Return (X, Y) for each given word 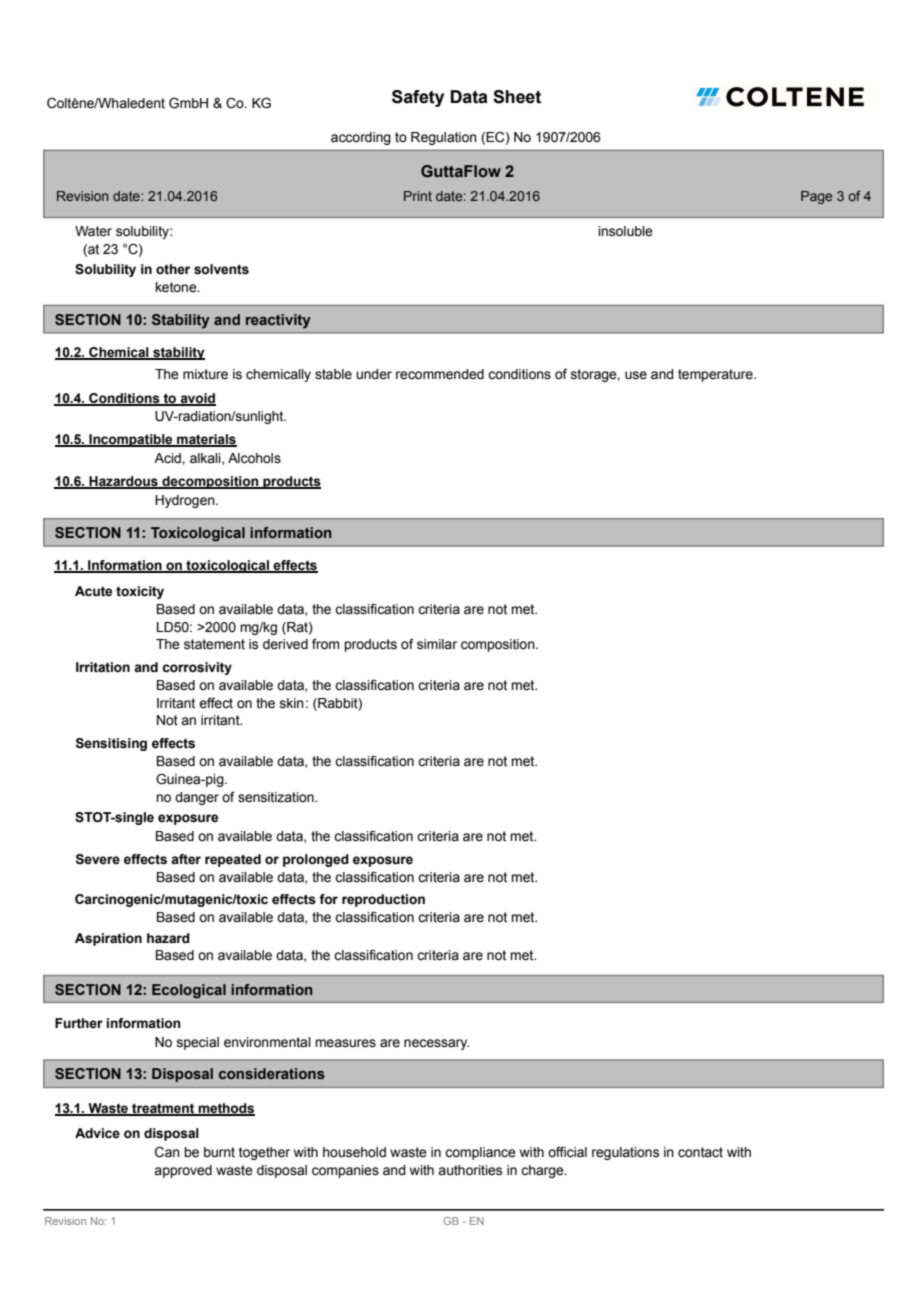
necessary (436, 1044)
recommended (440, 374)
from (325, 644)
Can (167, 1152)
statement (214, 644)
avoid (197, 399)
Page (816, 197)
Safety (418, 98)
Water (93, 231)
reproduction (383, 900)
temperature (716, 375)
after (186, 859)
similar (437, 644)
